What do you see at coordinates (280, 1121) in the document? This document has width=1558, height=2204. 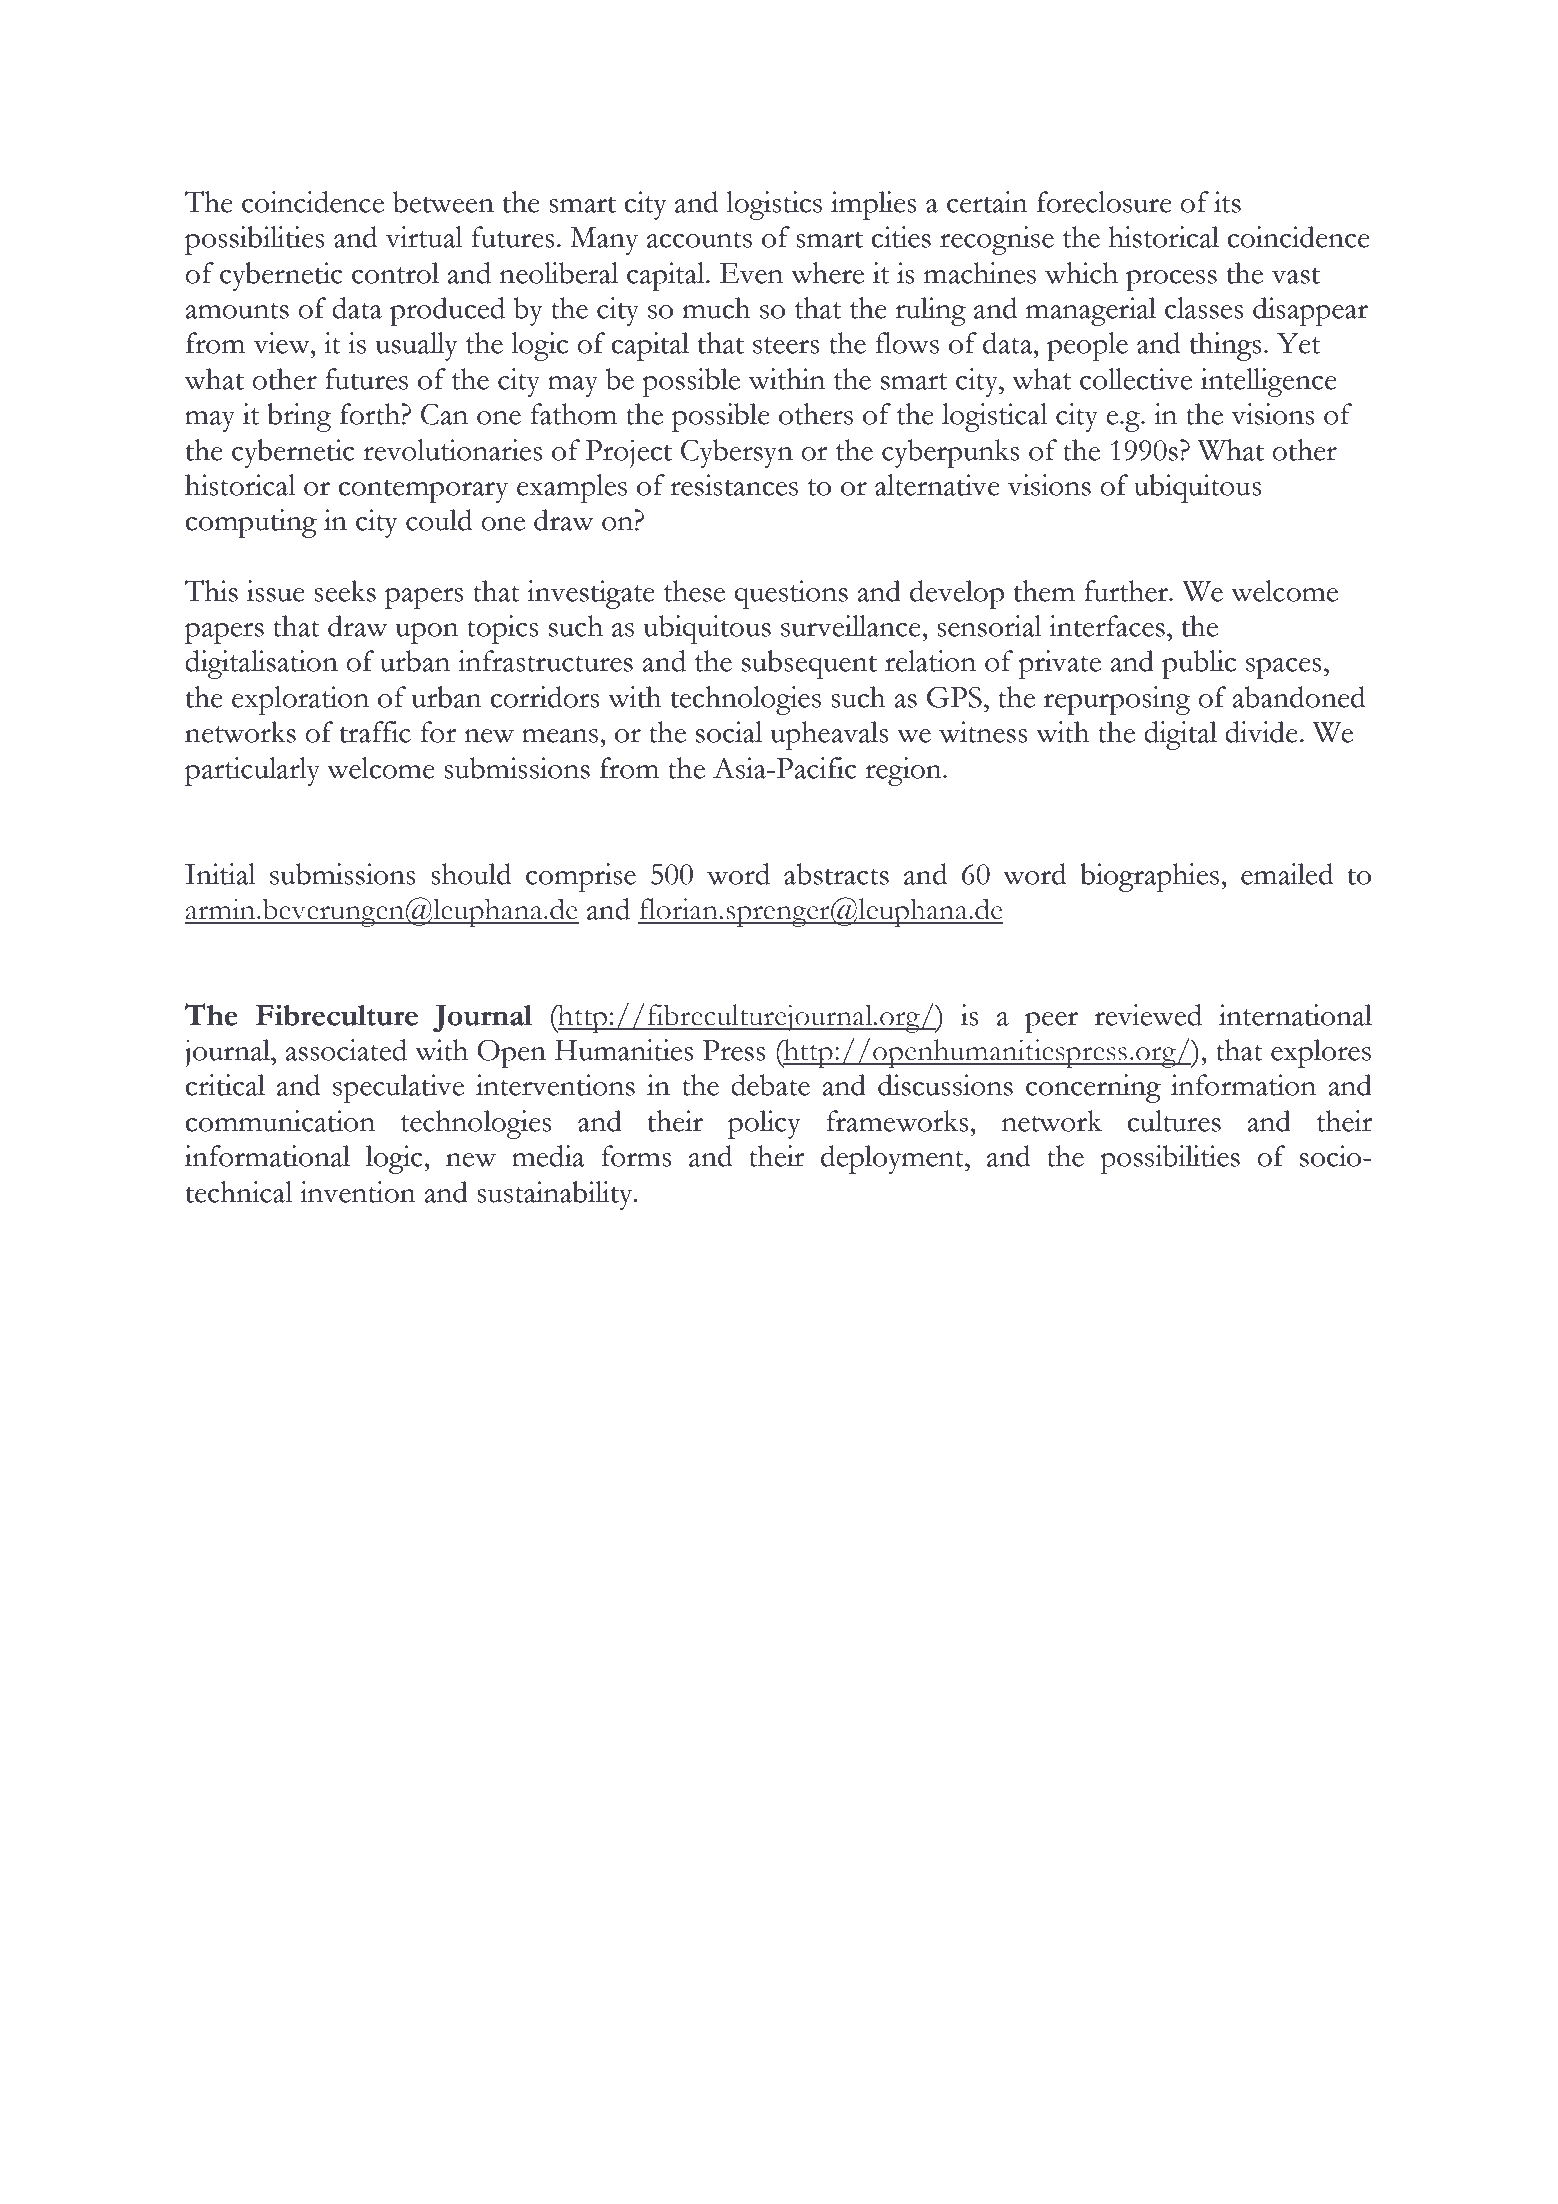 I see `communication` at bounding box center [280, 1121].
